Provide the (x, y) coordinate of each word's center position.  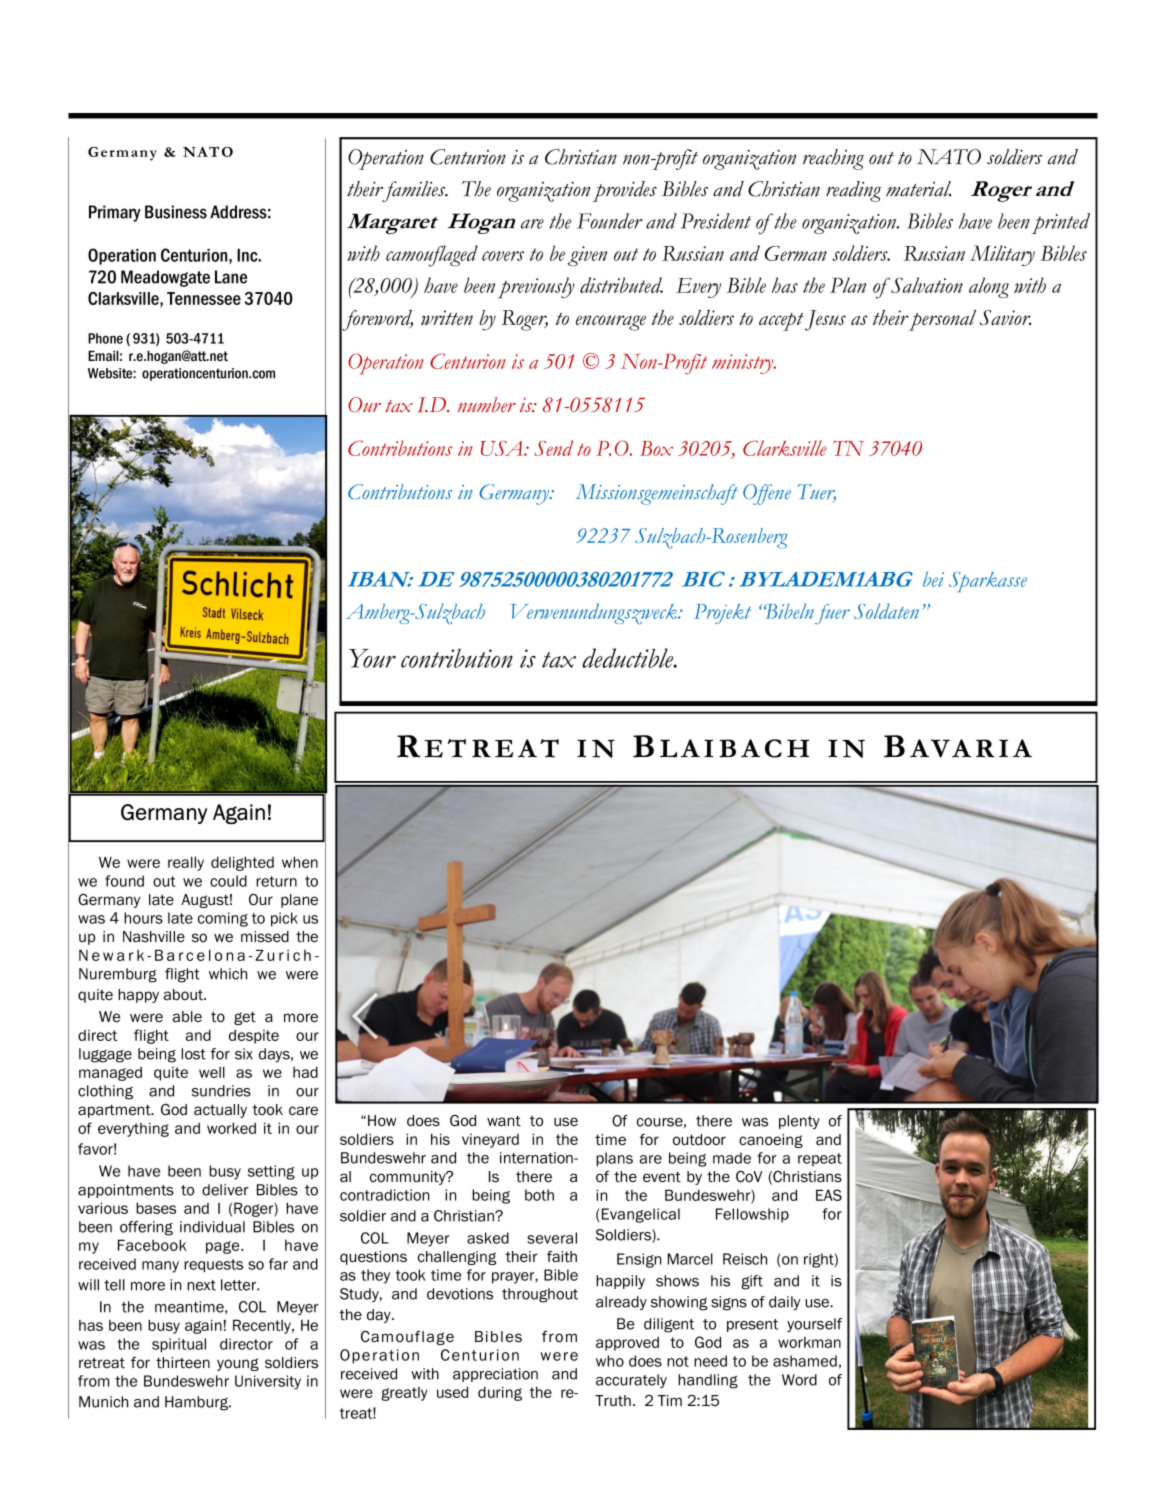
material (918, 189)
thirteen (183, 1363)
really (186, 863)
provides (625, 191)
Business (176, 212)
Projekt (722, 614)
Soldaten (886, 611)
